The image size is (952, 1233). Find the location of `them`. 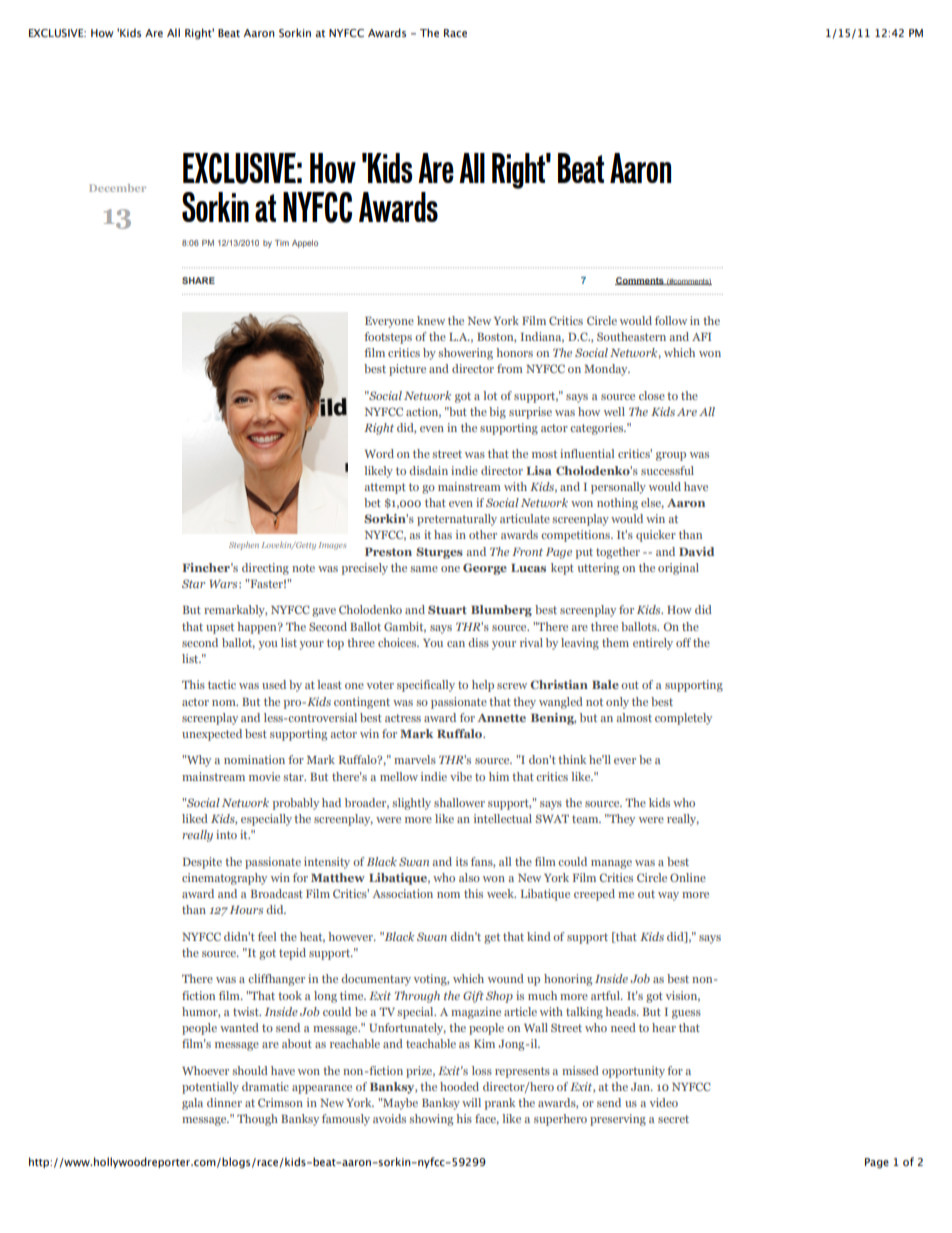

them is located at coordinates (615, 642).
